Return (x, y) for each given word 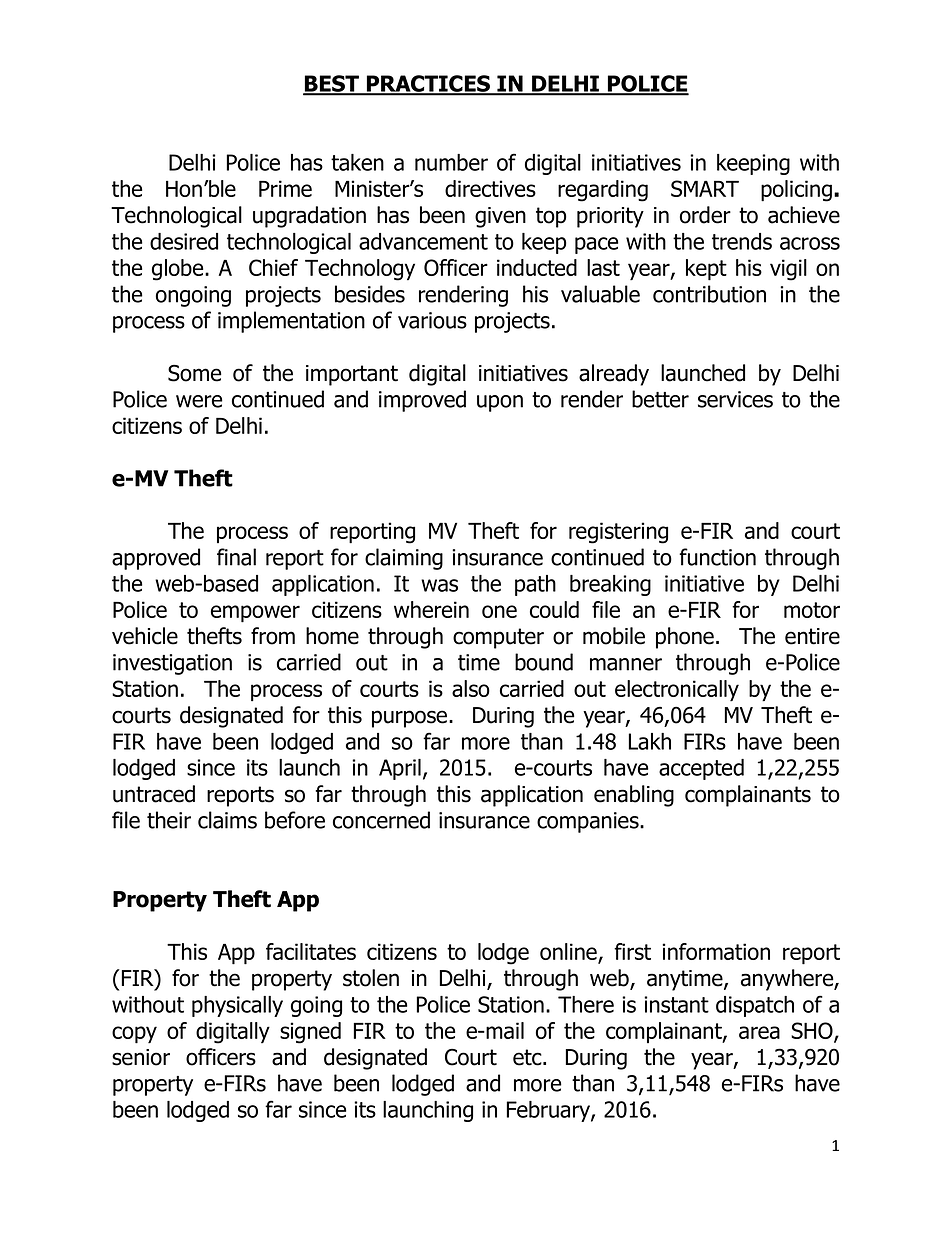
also (471, 688)
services (735, 399)
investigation (172, 664)
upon (500, 403)
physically (237, 1006)
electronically (677, 691)
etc (528, 1057)
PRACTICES (428, 84)
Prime (285, 188)
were (199, 401)
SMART (705, 188)
